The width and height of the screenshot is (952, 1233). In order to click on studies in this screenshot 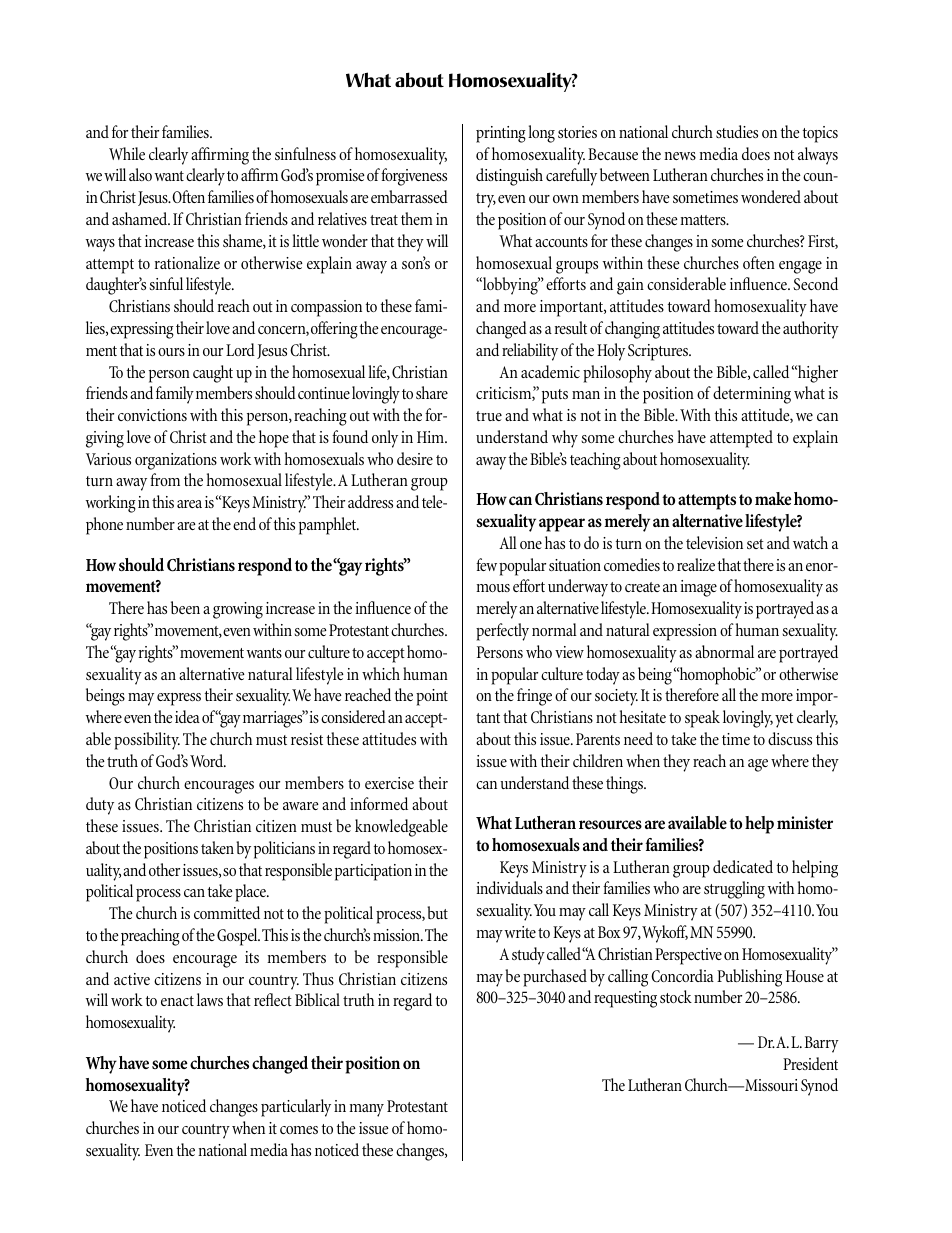, I will do `click(737, 131)`.
